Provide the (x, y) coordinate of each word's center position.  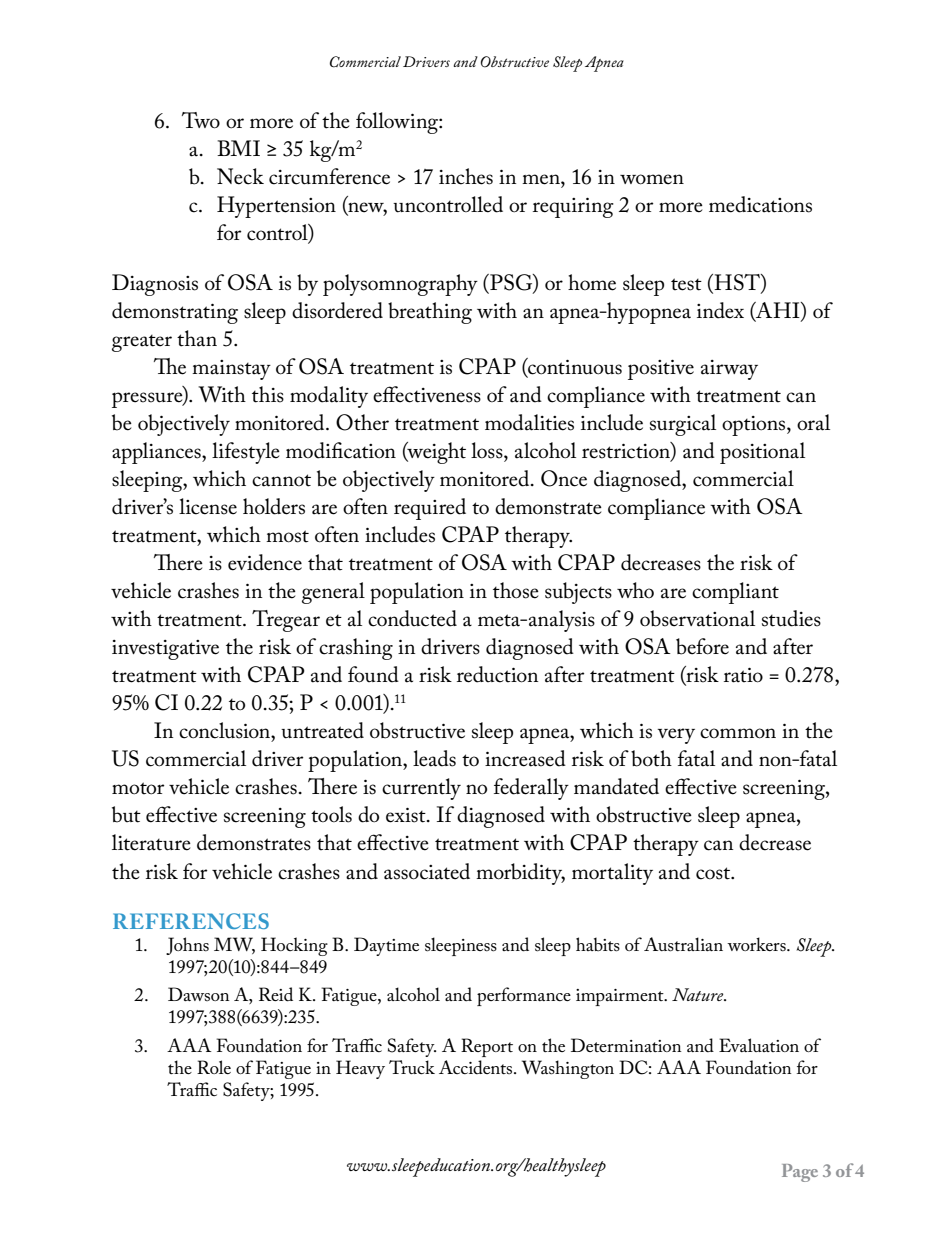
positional (762, 453)
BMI (238, 148)
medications (760, 204)
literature (151, 842)
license (208, 506)
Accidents (475, 1067)
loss (488, 450)
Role (214, 1067)
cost (714, 873)
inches (466, 176)
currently (421, 789)
